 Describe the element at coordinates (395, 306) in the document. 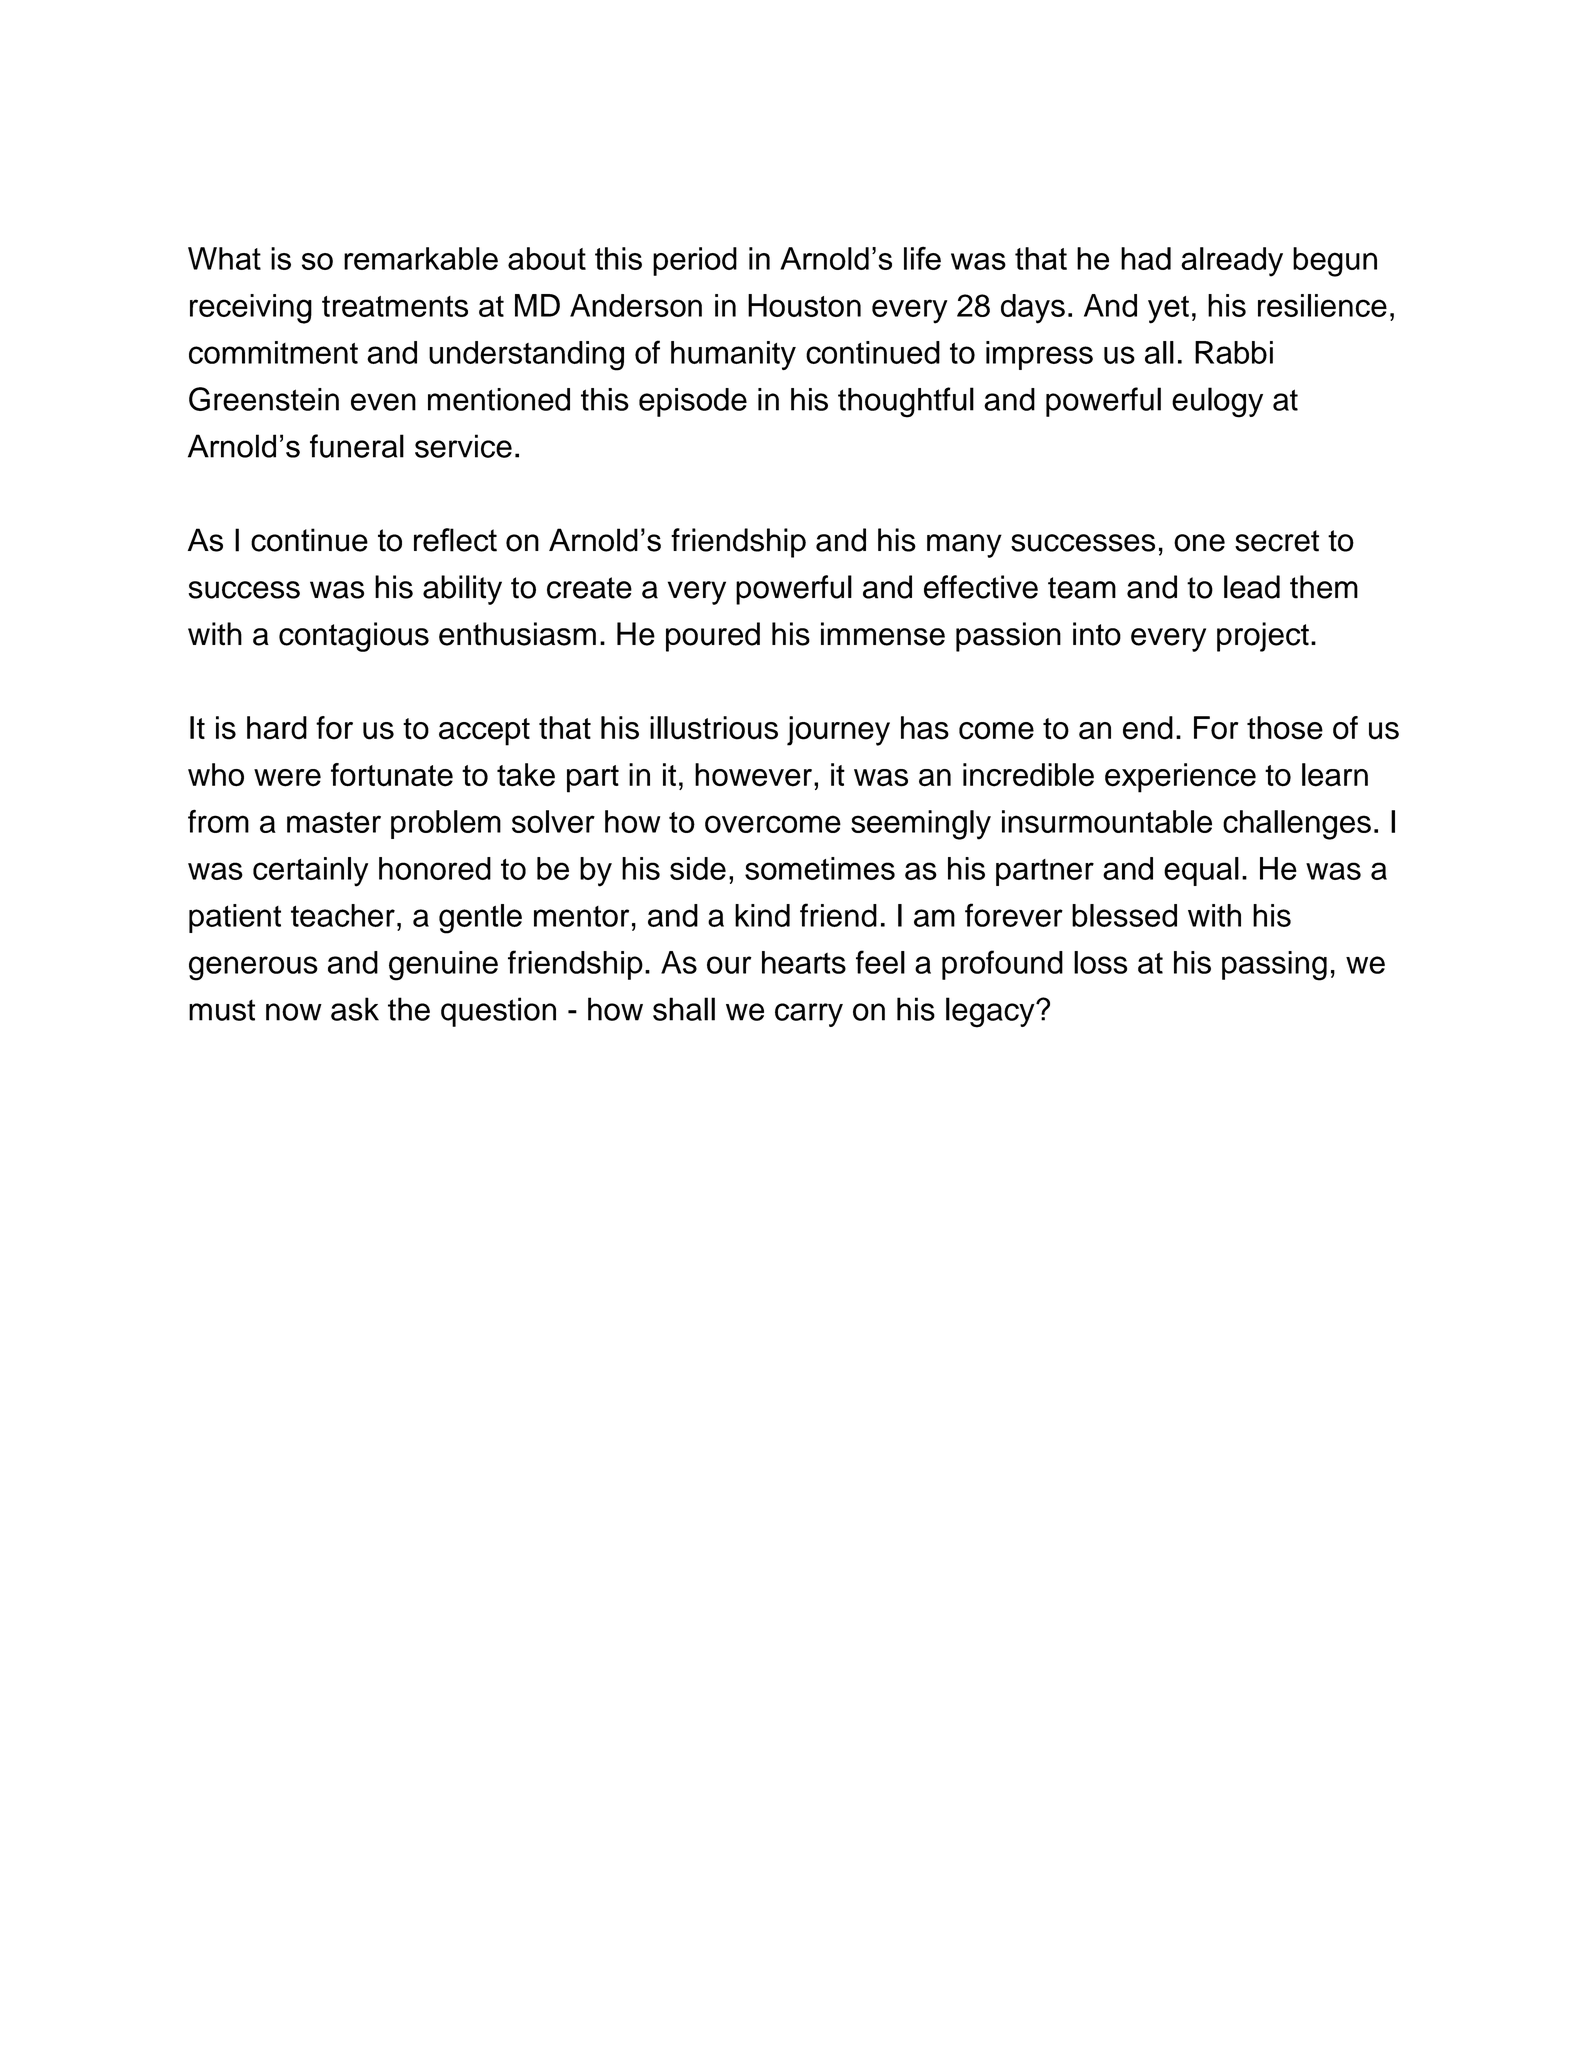

I see `treatments` at that location.
